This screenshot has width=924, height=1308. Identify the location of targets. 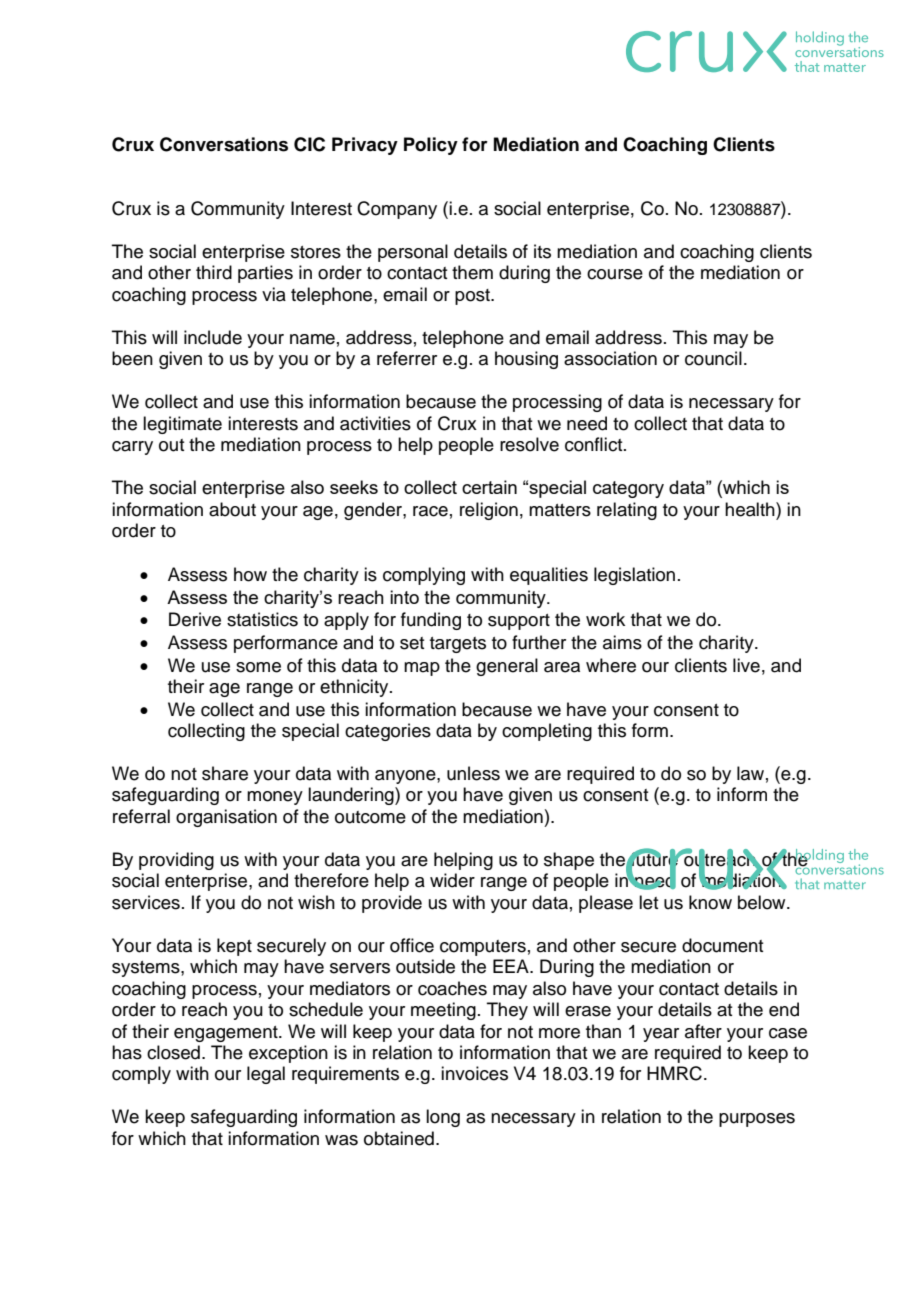
(458, 645).
